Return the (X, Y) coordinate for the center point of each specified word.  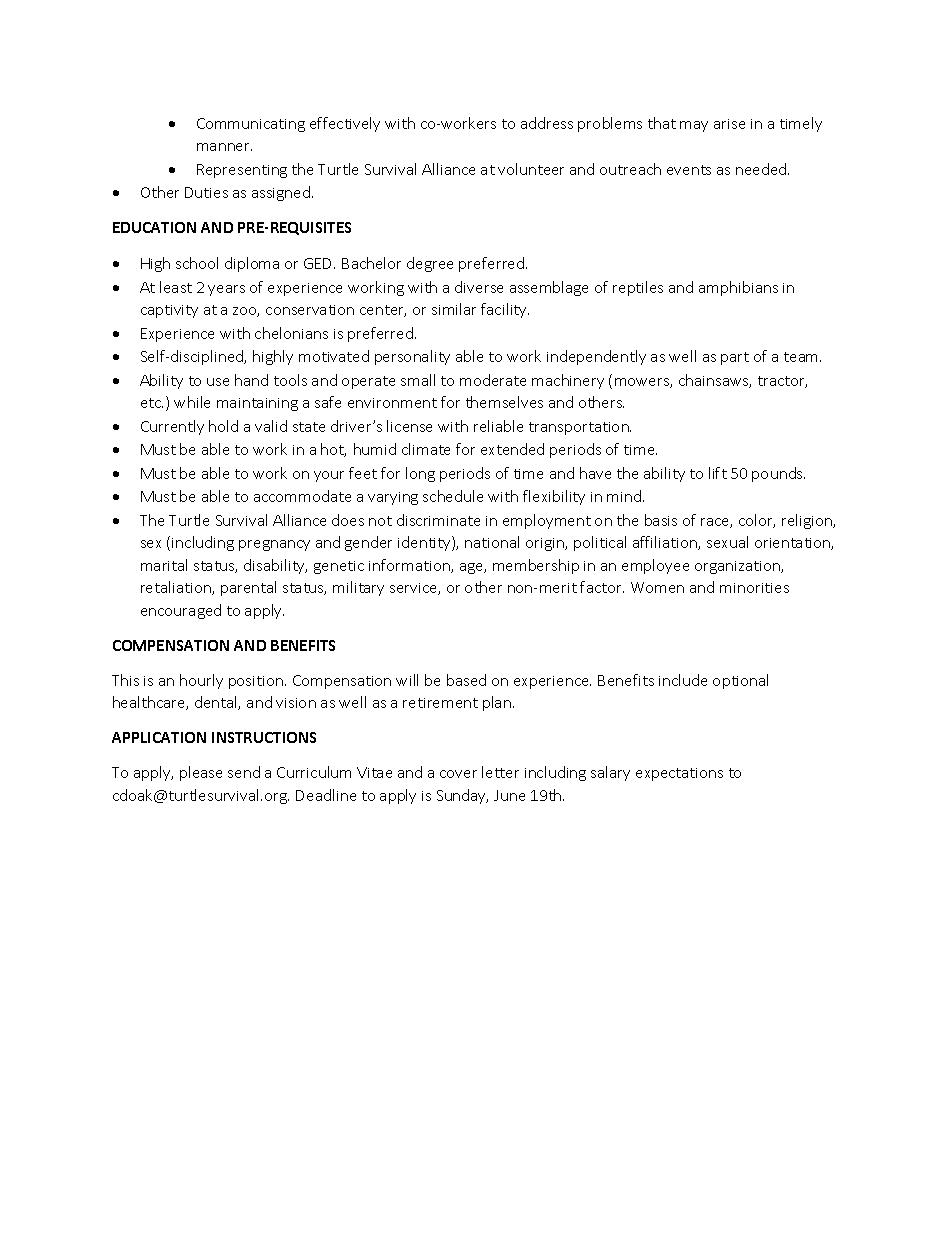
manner (224, 147)
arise (729, 124)
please (201, 773)
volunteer (531, 169)
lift (718, 473)
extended (512, 449)
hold (223, 426)
